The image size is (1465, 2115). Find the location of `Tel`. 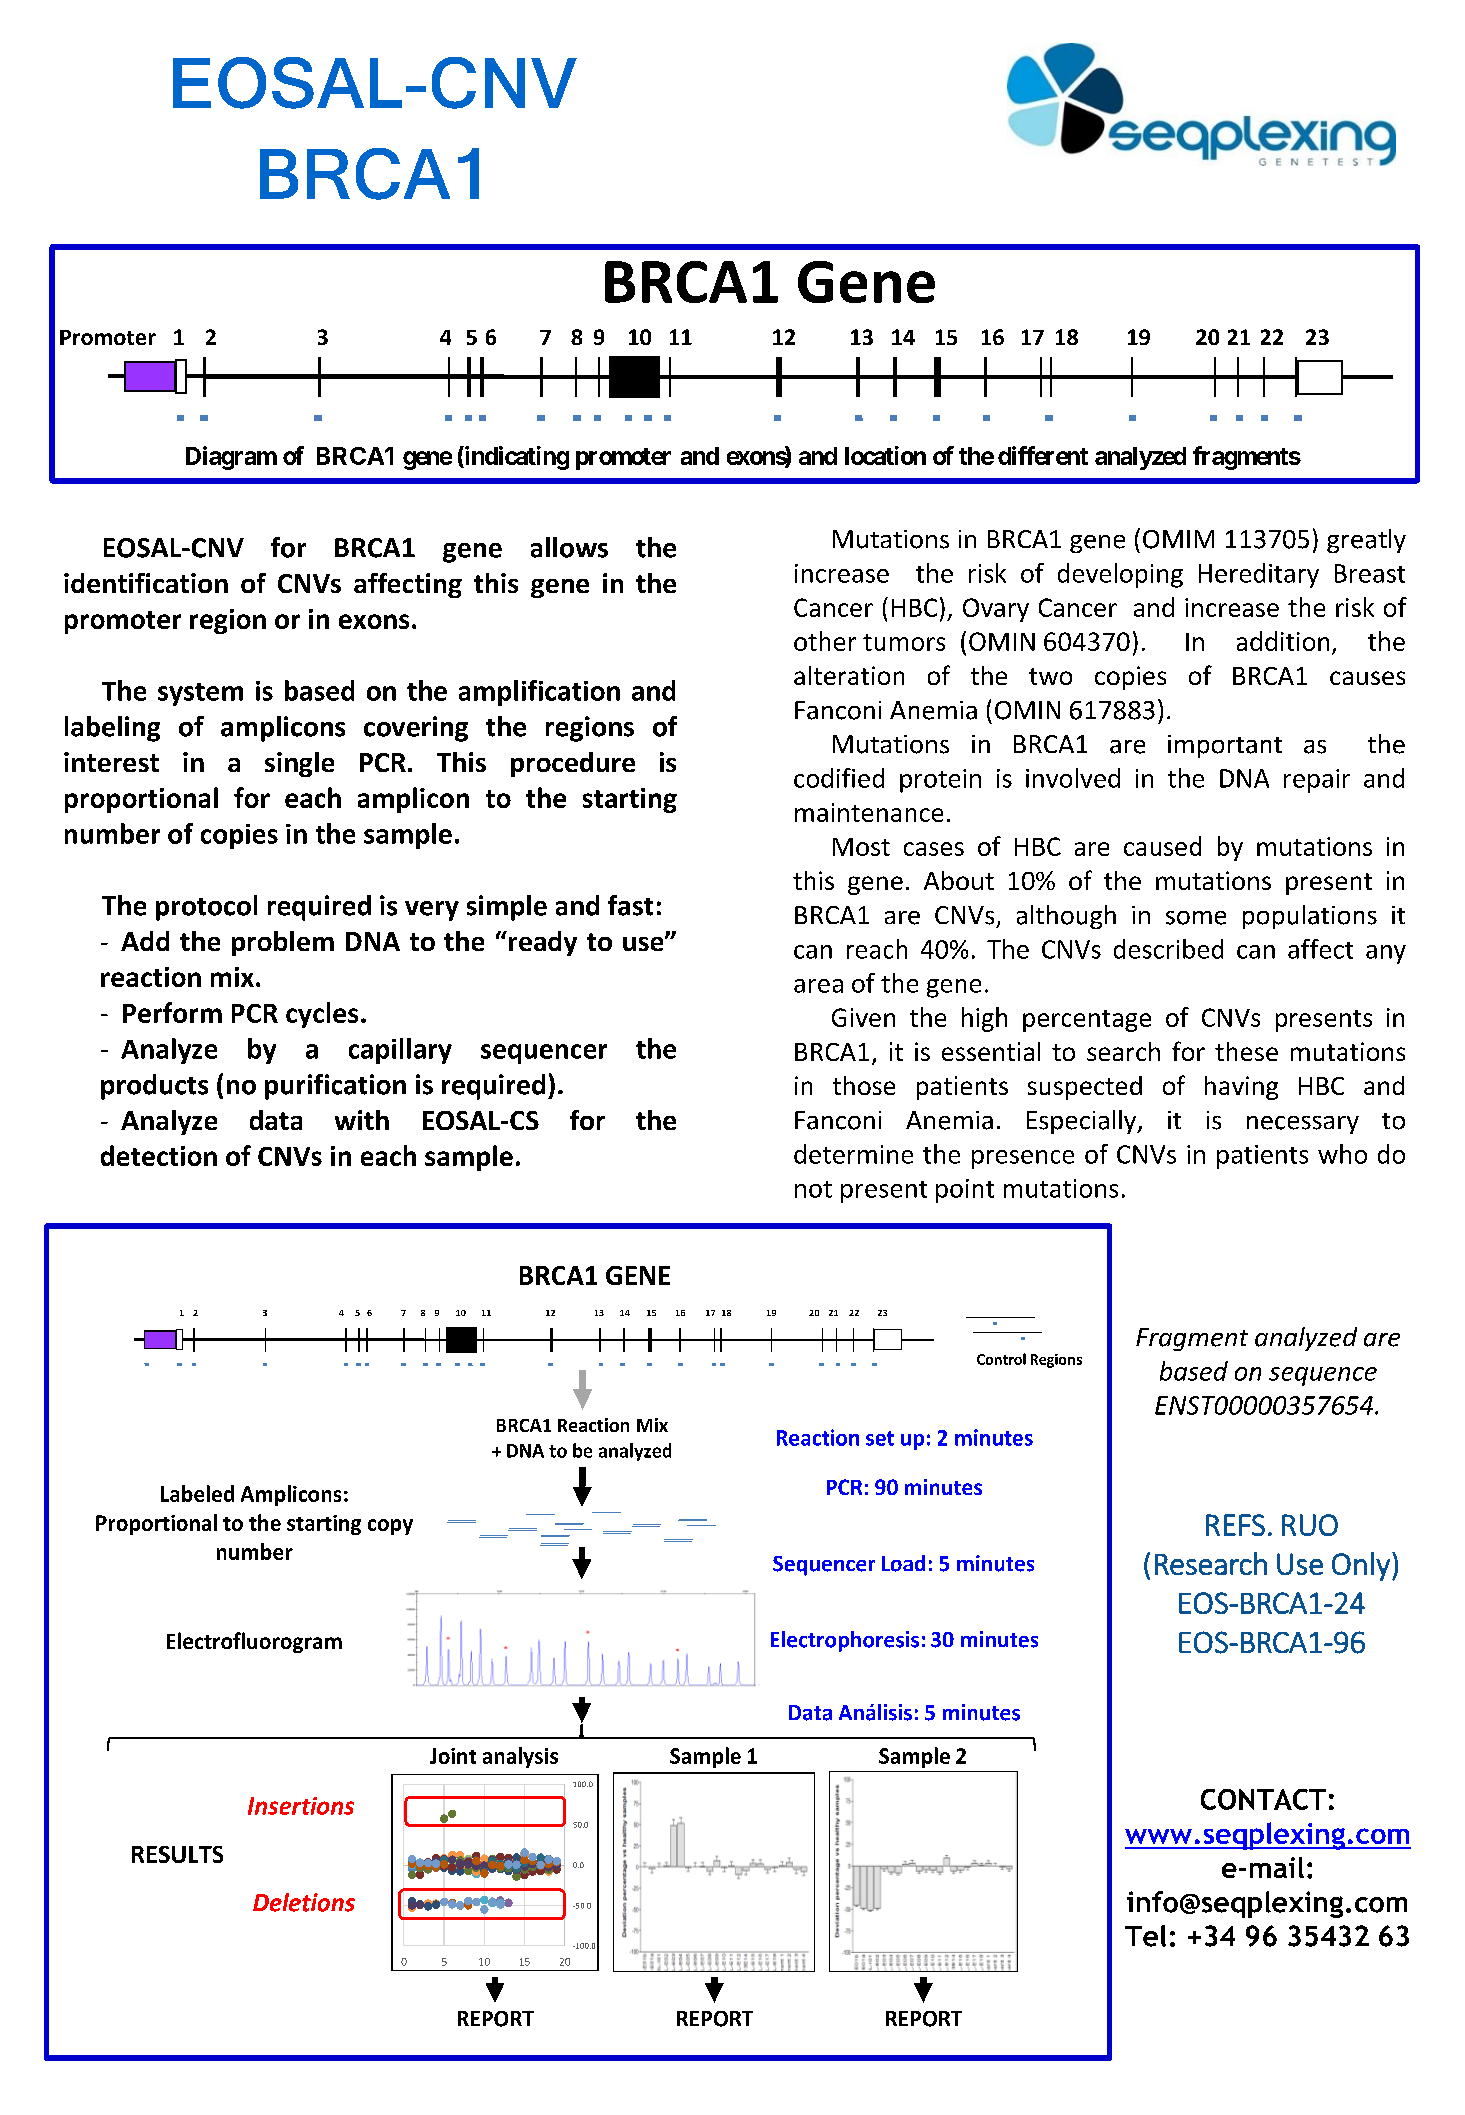

Tel is located at coordinates (1145, 1936).
